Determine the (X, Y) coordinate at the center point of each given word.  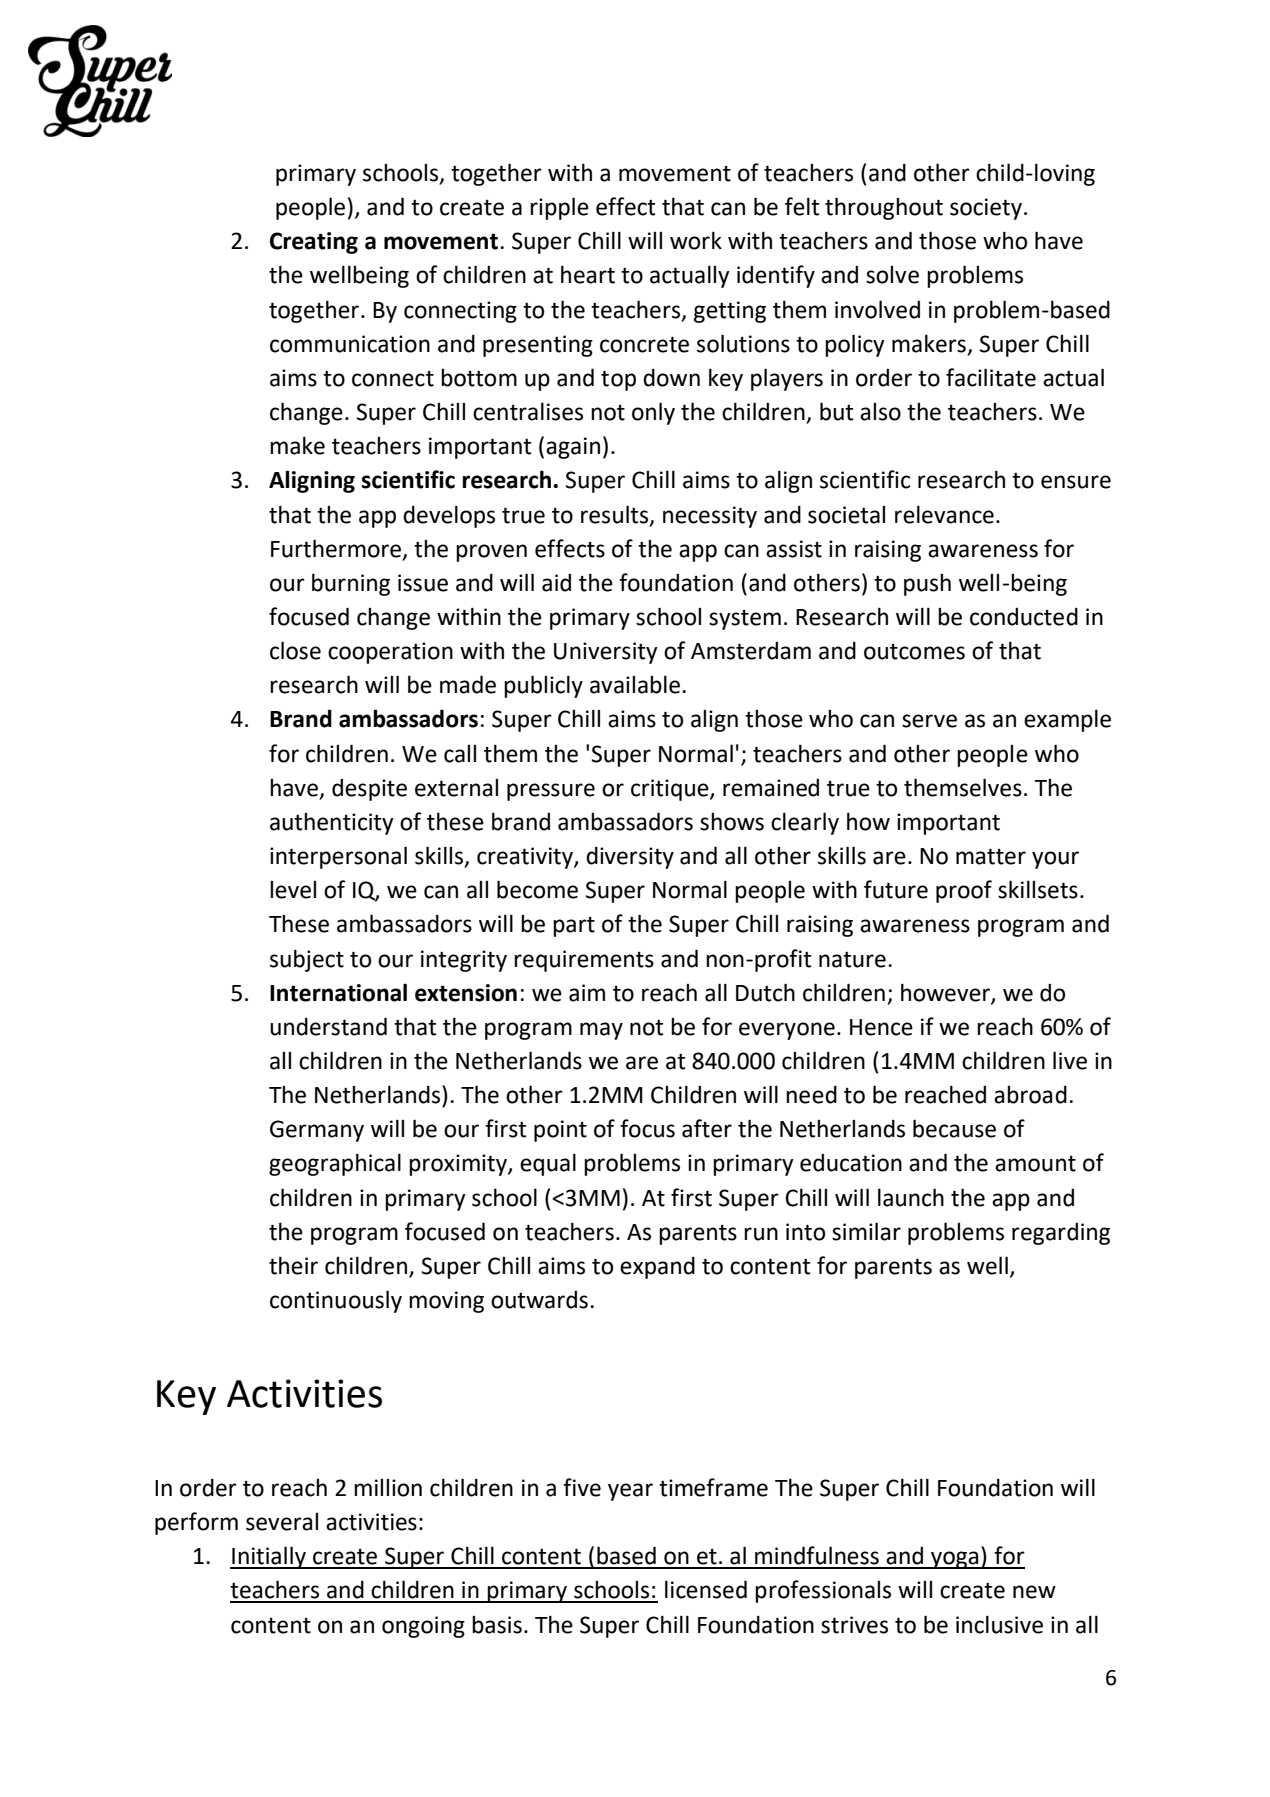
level (293, 890)
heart (588, 274)
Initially (269, 1557)
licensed (706, 1589)
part (574, 927)
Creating (314, 243)
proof (964, 891)
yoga (955, 1560)
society (987, 209)
